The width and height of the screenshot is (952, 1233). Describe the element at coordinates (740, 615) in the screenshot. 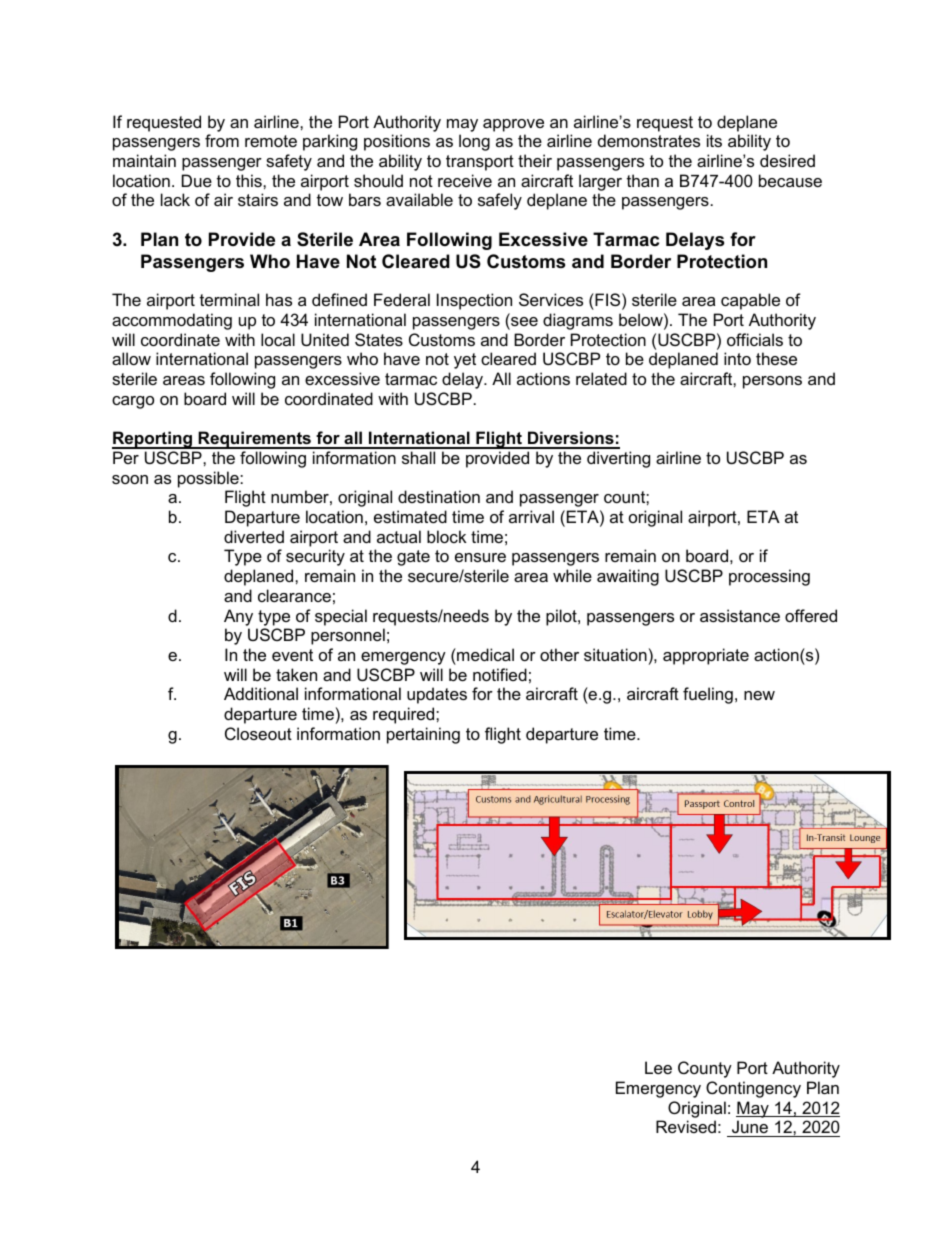

I see `assistance` at that location.
